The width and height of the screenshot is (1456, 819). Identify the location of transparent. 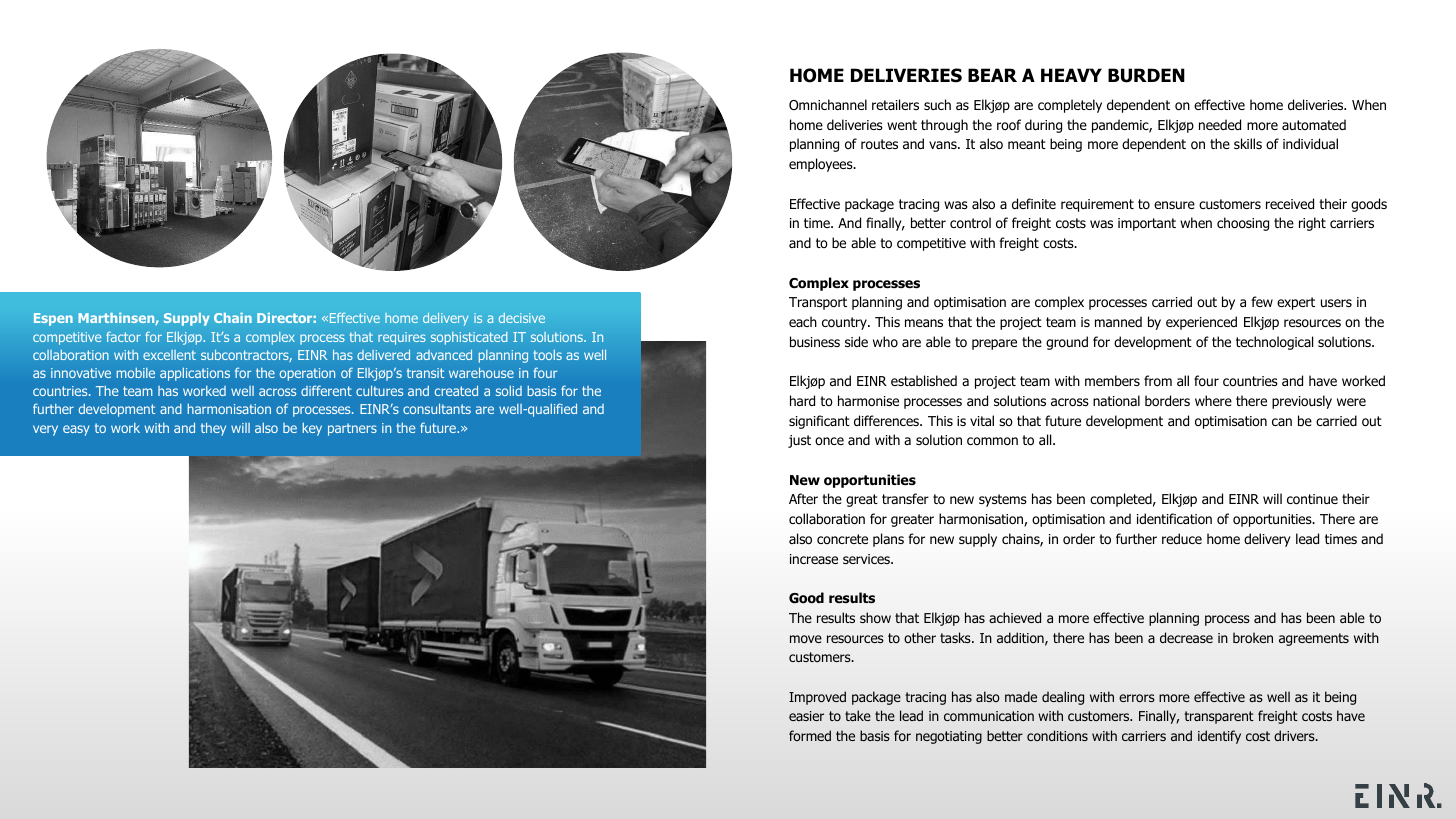
(1219, 717).
